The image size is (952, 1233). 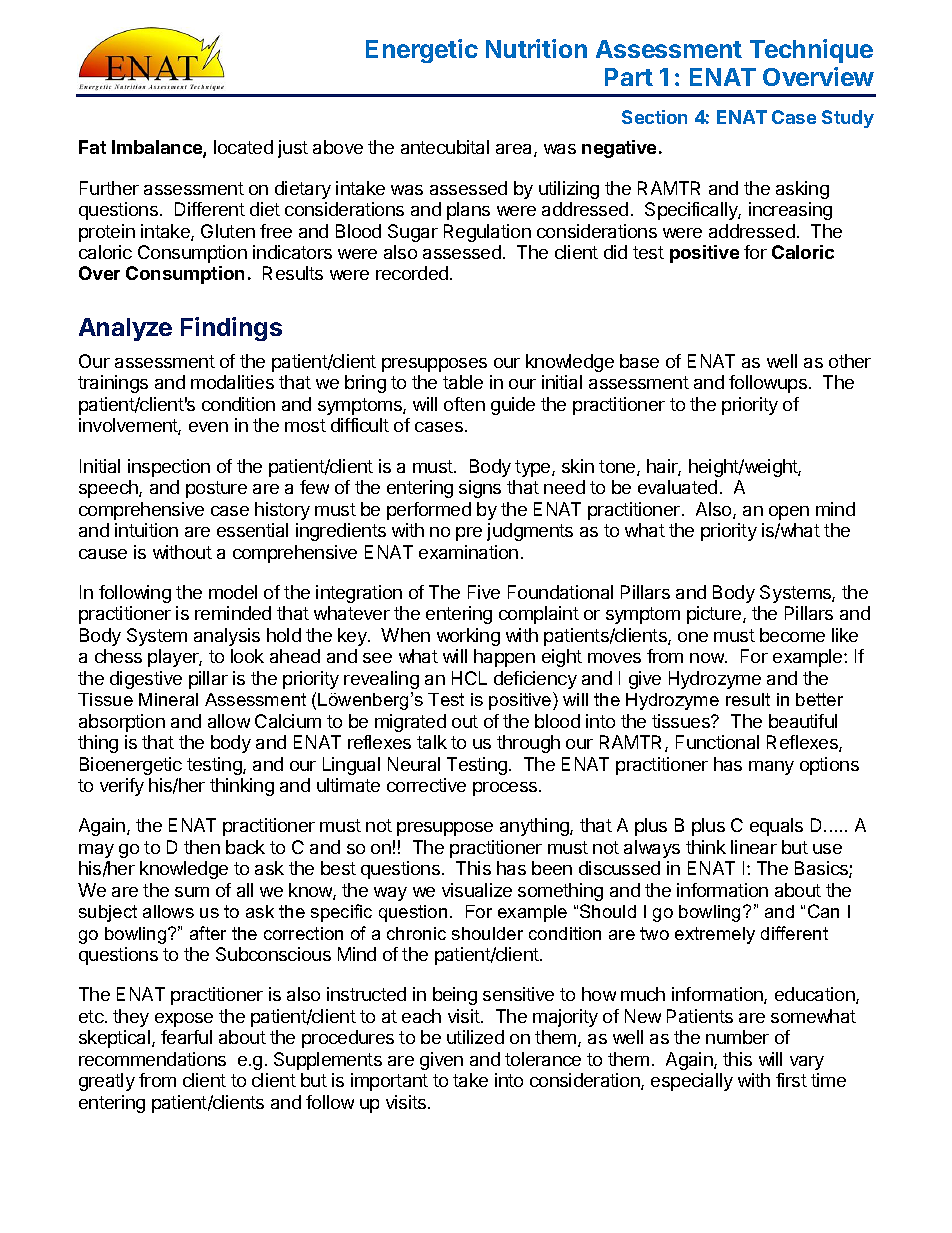 What do you see at coordinates (468, 552) in the screenshot?
I see `examination` at bounding box center [468, 552].
